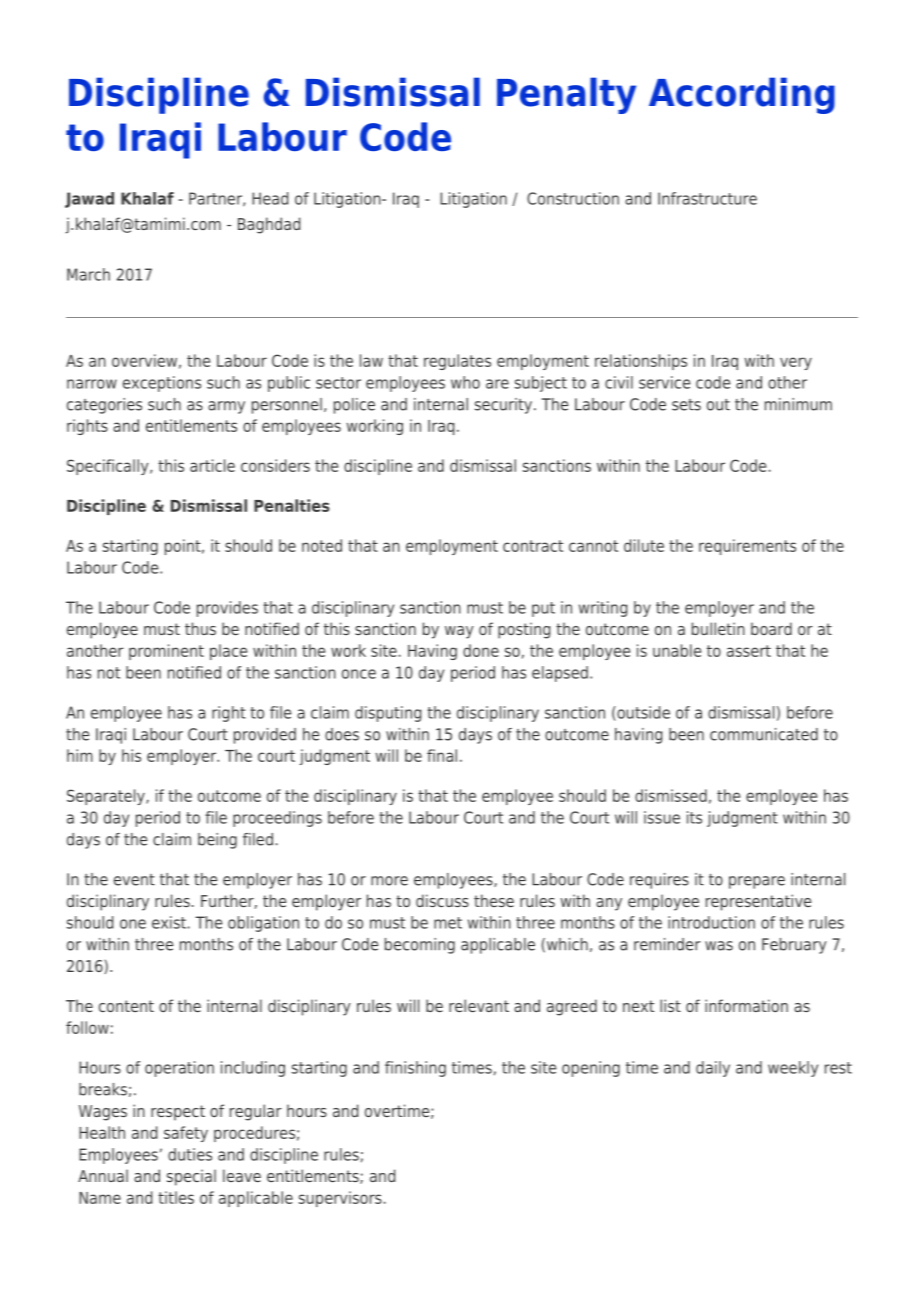 Image resolution: width=924 pixels, height=1308 pixels. Describe the element at coordinates (190, 1154) in the page. I see `duties` at that location.
